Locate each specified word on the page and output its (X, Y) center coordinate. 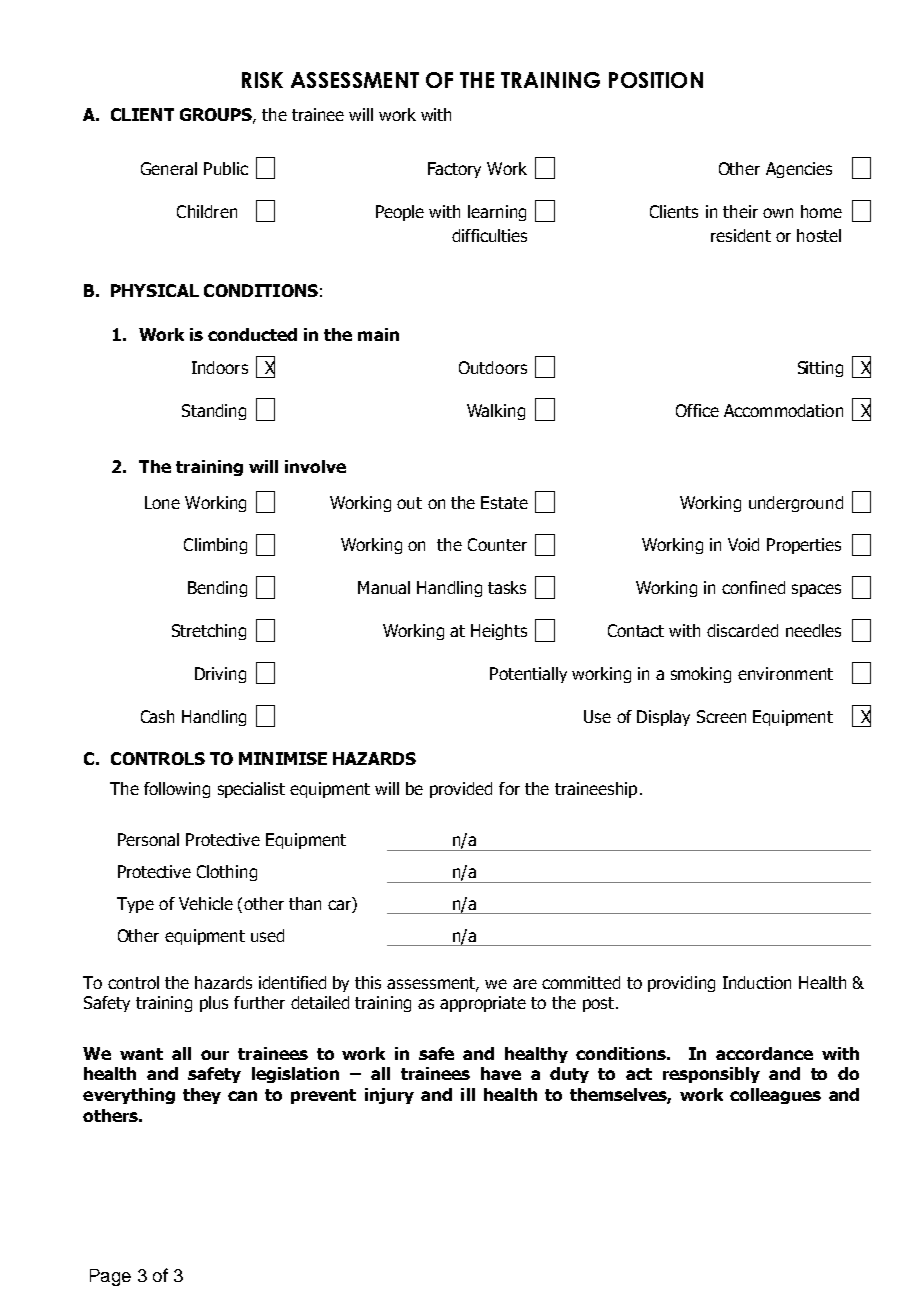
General (169, 168)
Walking (496, 412)
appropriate (483, 1004)
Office (697, 410)
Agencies (799, 170)
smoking (701, 675)
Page (110, 1277)
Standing (214, 412)
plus (214, 1004)
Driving (220, 675)
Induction (757, 982)
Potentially (528, 675)
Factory (454, 170)
